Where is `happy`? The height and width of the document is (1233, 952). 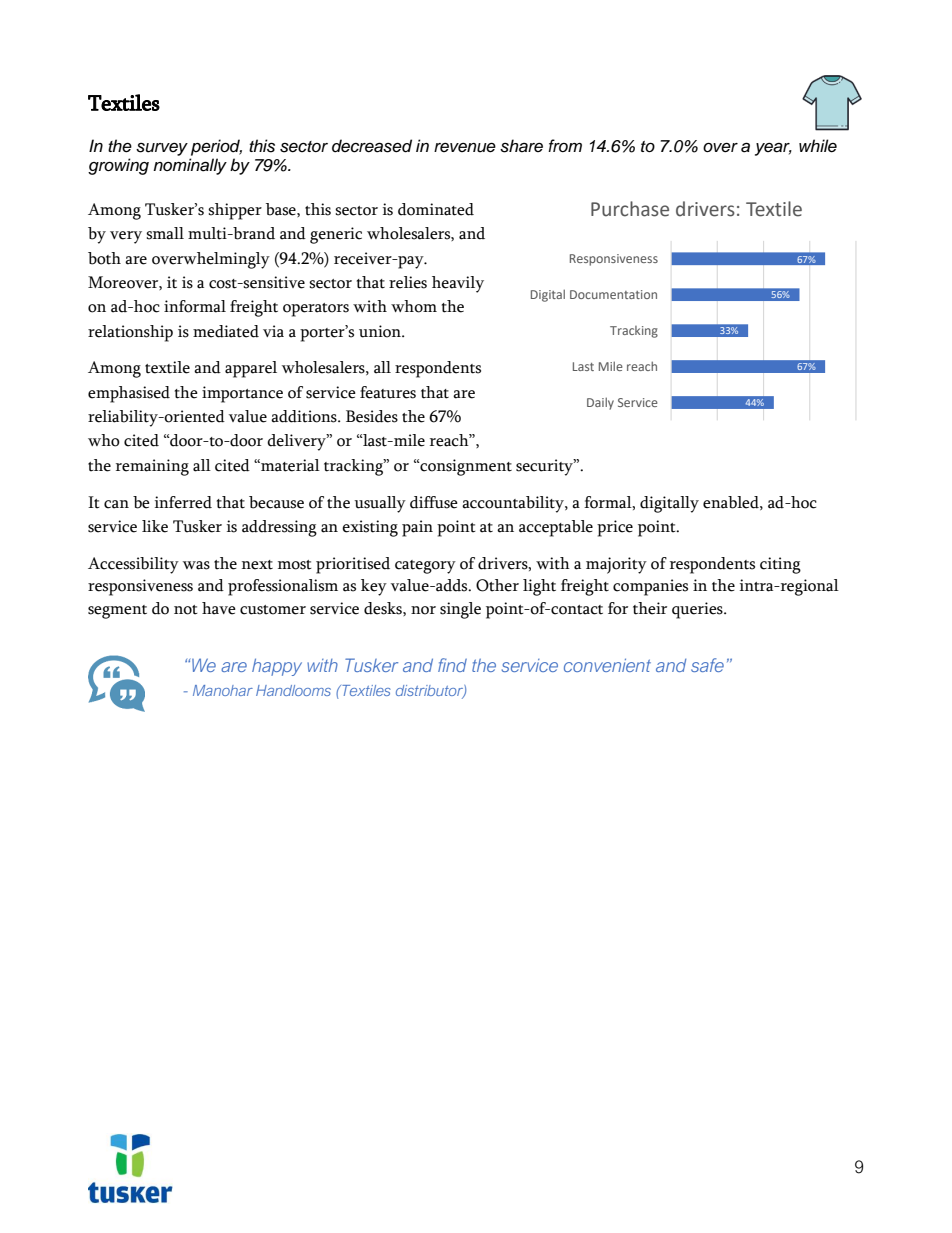 happy is located at coordinates (277, 667).
